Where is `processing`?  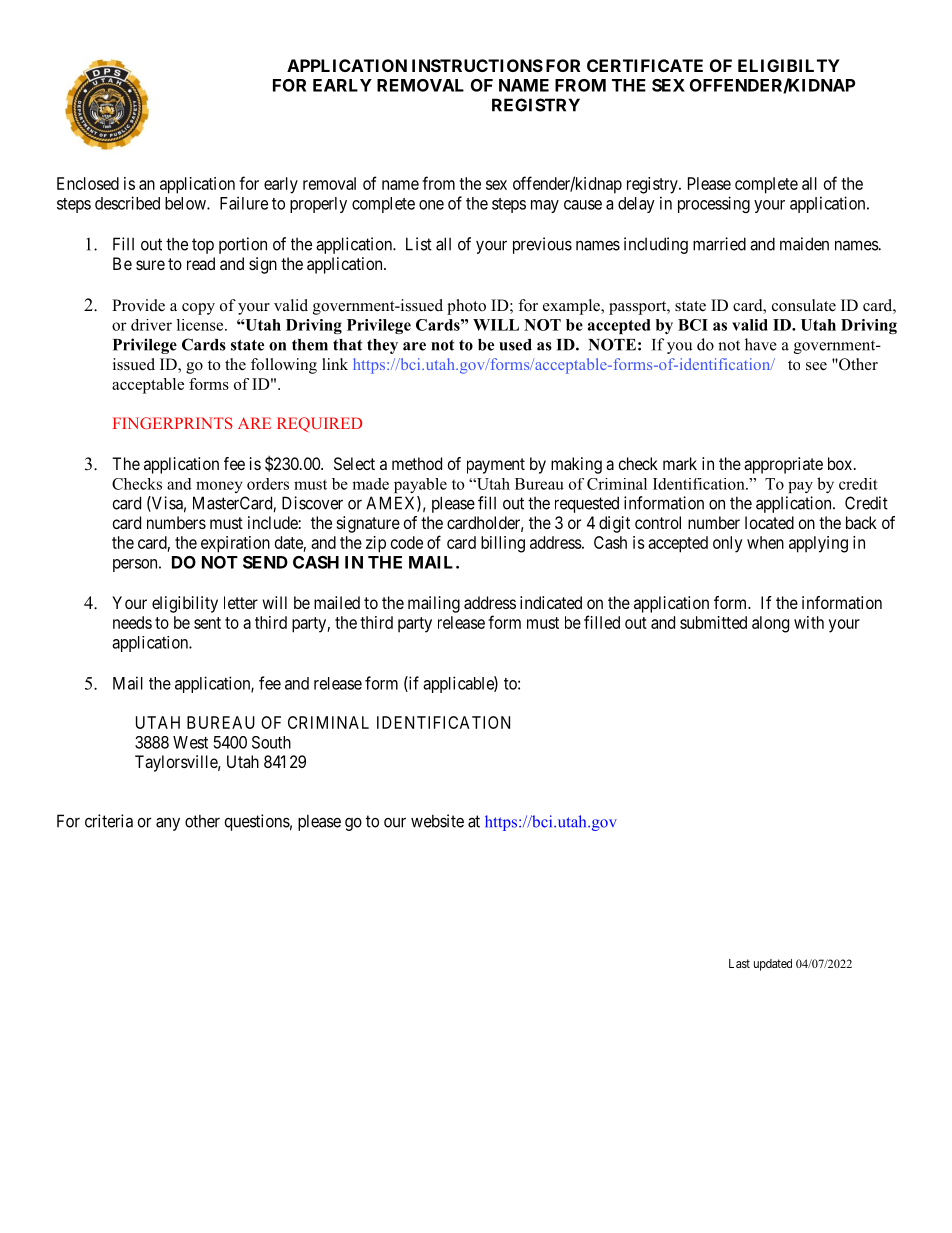
processing is located at coordinates (714, 204).
